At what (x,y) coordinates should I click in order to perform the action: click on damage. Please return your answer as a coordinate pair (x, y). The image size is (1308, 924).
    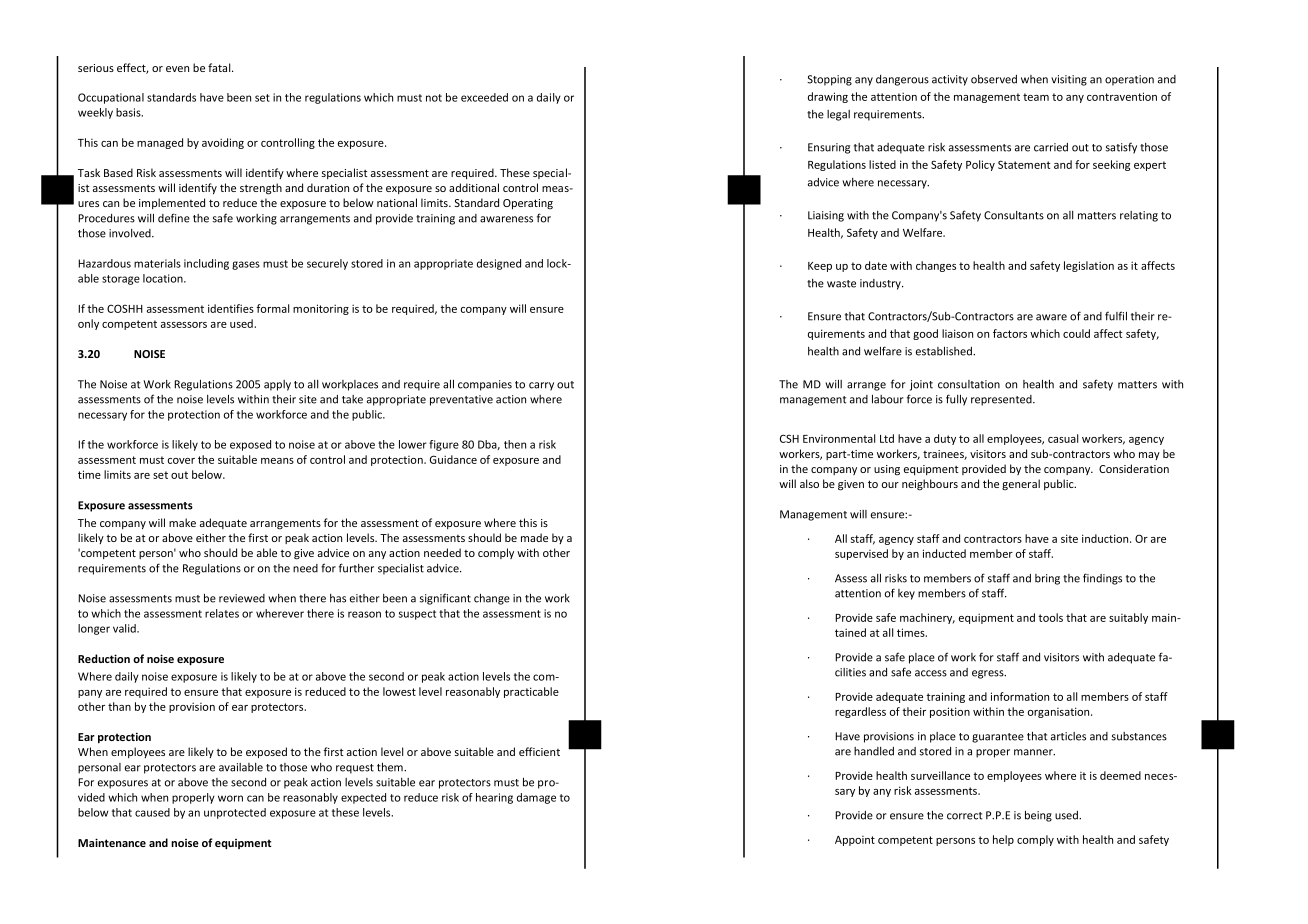
    Looking at the image, I should click on (536, 798).
